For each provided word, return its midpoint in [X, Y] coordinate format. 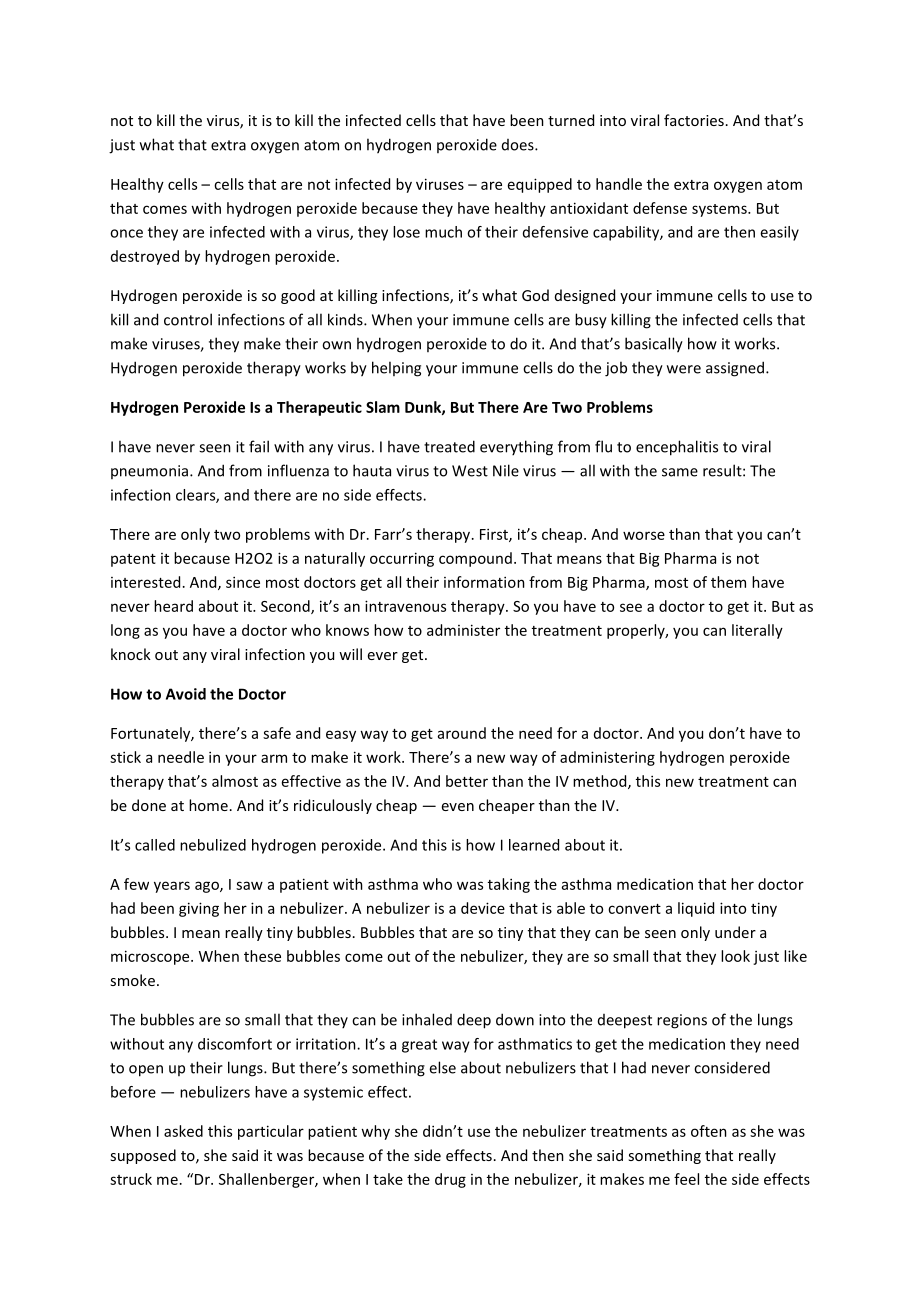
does [519, 145]
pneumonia [151, 472]
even [458, 807]
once [126, 233]
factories [694, 120]
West [470, 471]
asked [183, 1131]
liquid [696, 909]
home [208, 805]
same [680, 472]
